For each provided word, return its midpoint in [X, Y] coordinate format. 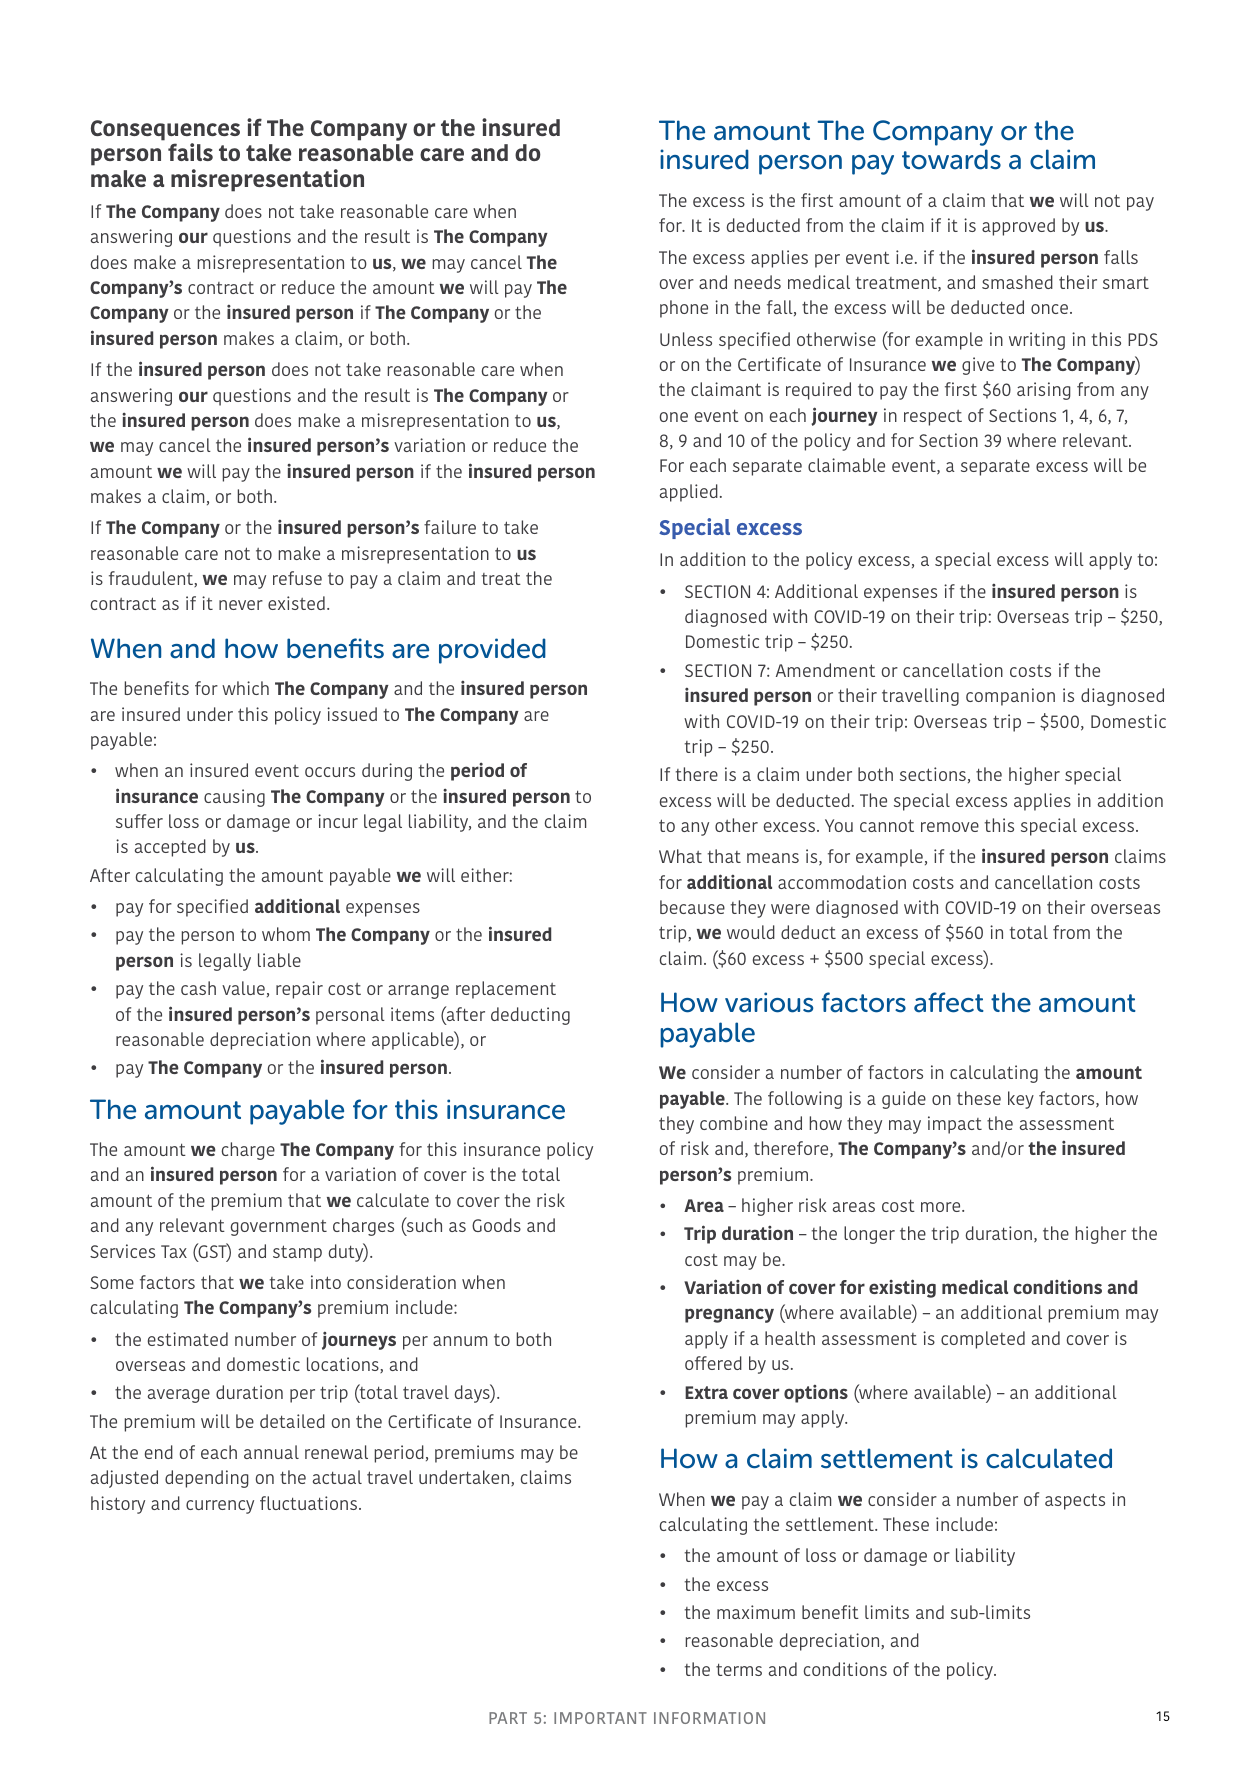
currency [220, 1507]
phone [684, 309]
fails [190, 152]
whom [286, 934]
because [692, 907]
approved [1018, 227]
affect [949, 1002]
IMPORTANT [600, 1718]
